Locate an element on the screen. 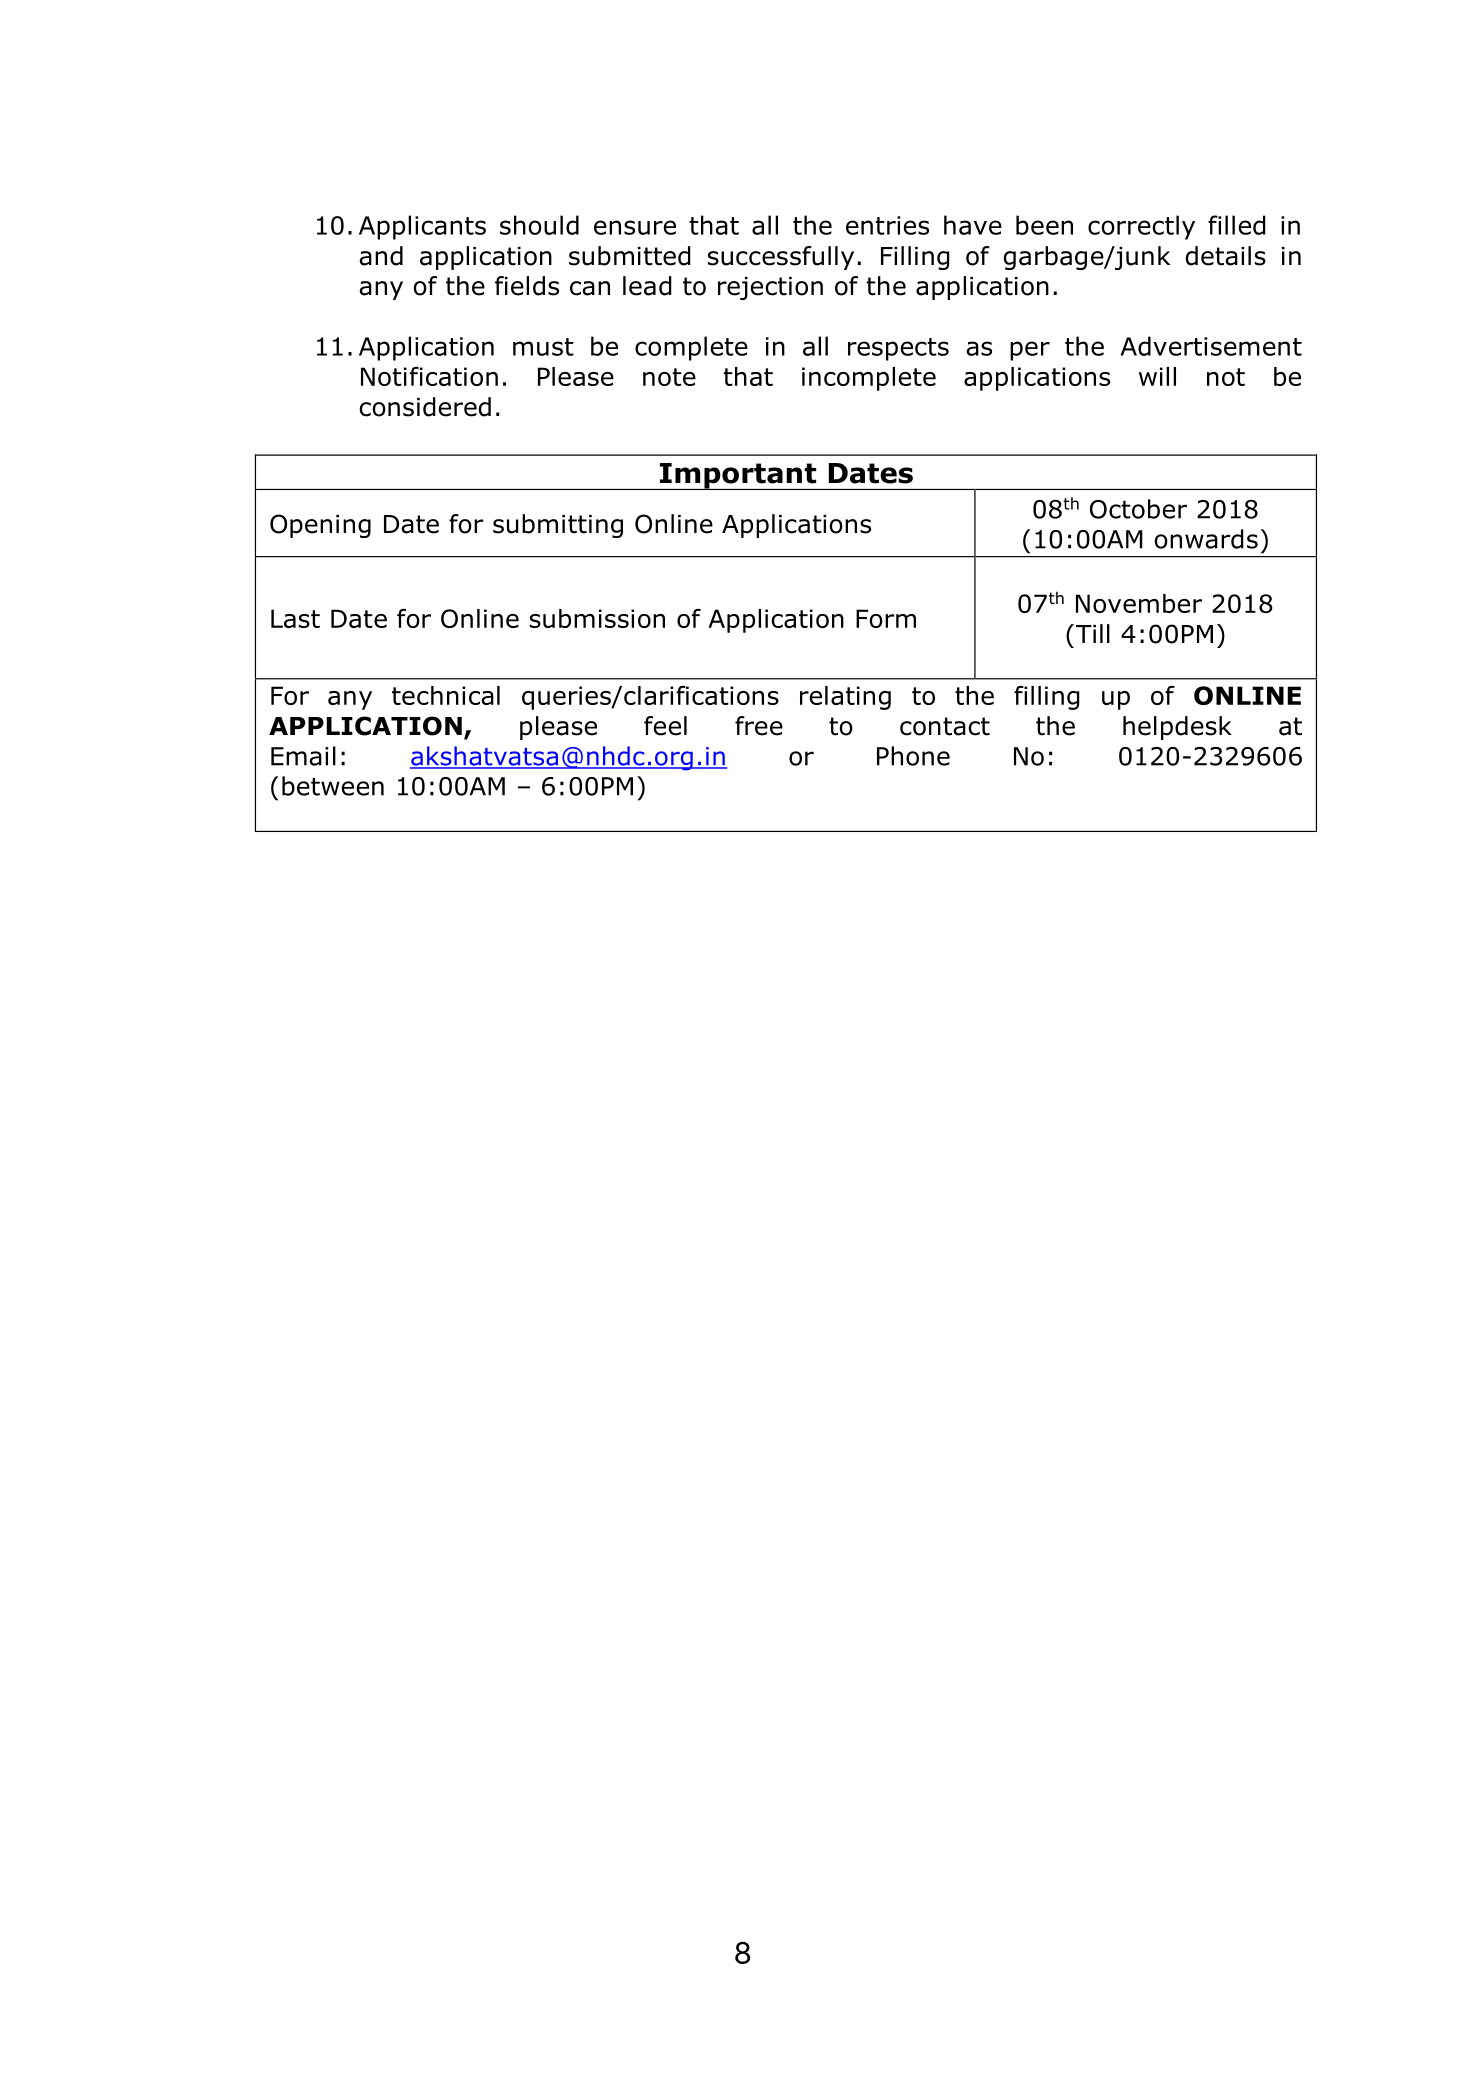 The width and height of the screenshot is (1482, 2095). correctly is located at coordinates (1141, 227).
